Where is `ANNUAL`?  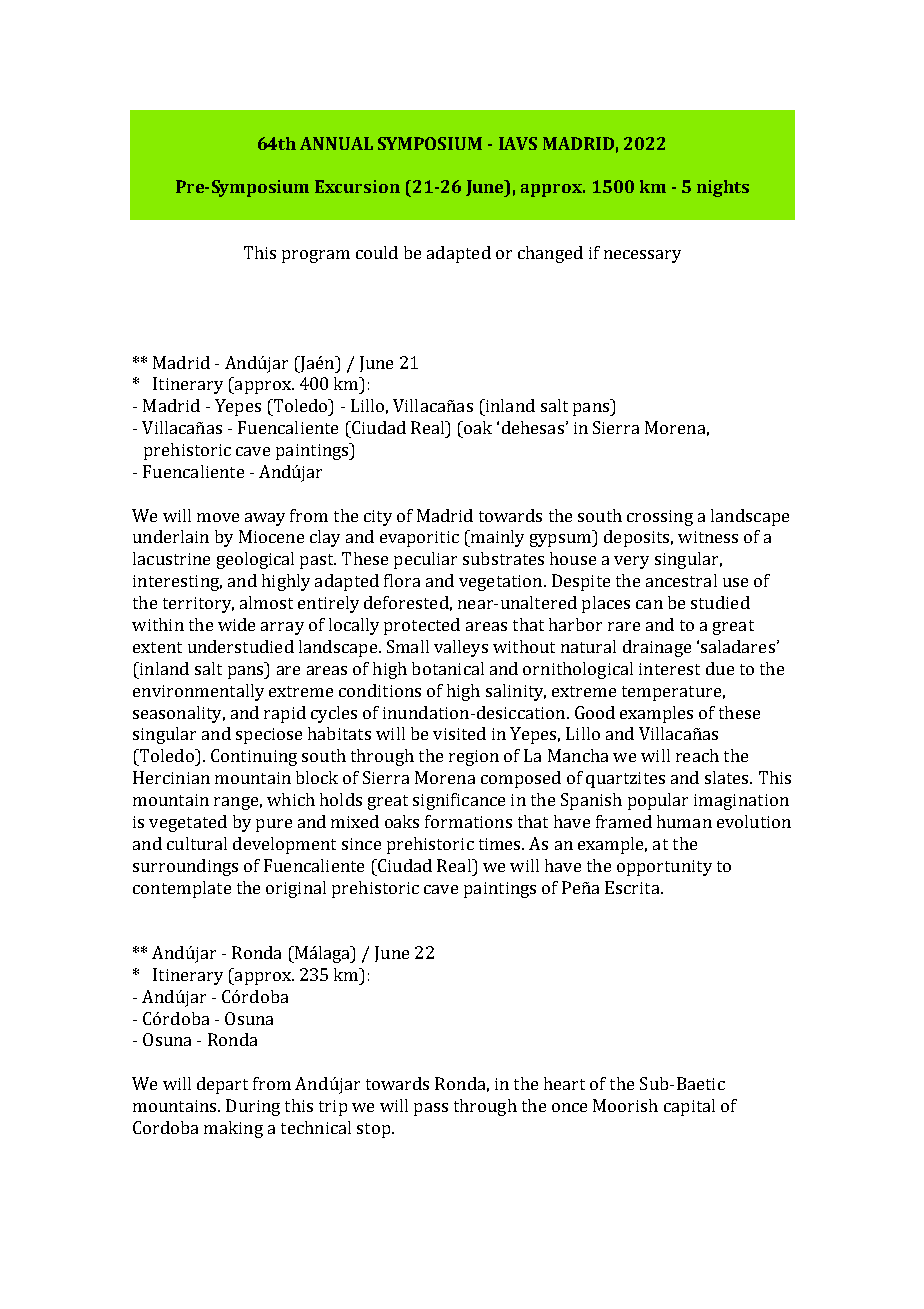
ANNUAL is located at coordinates (336, 143).
